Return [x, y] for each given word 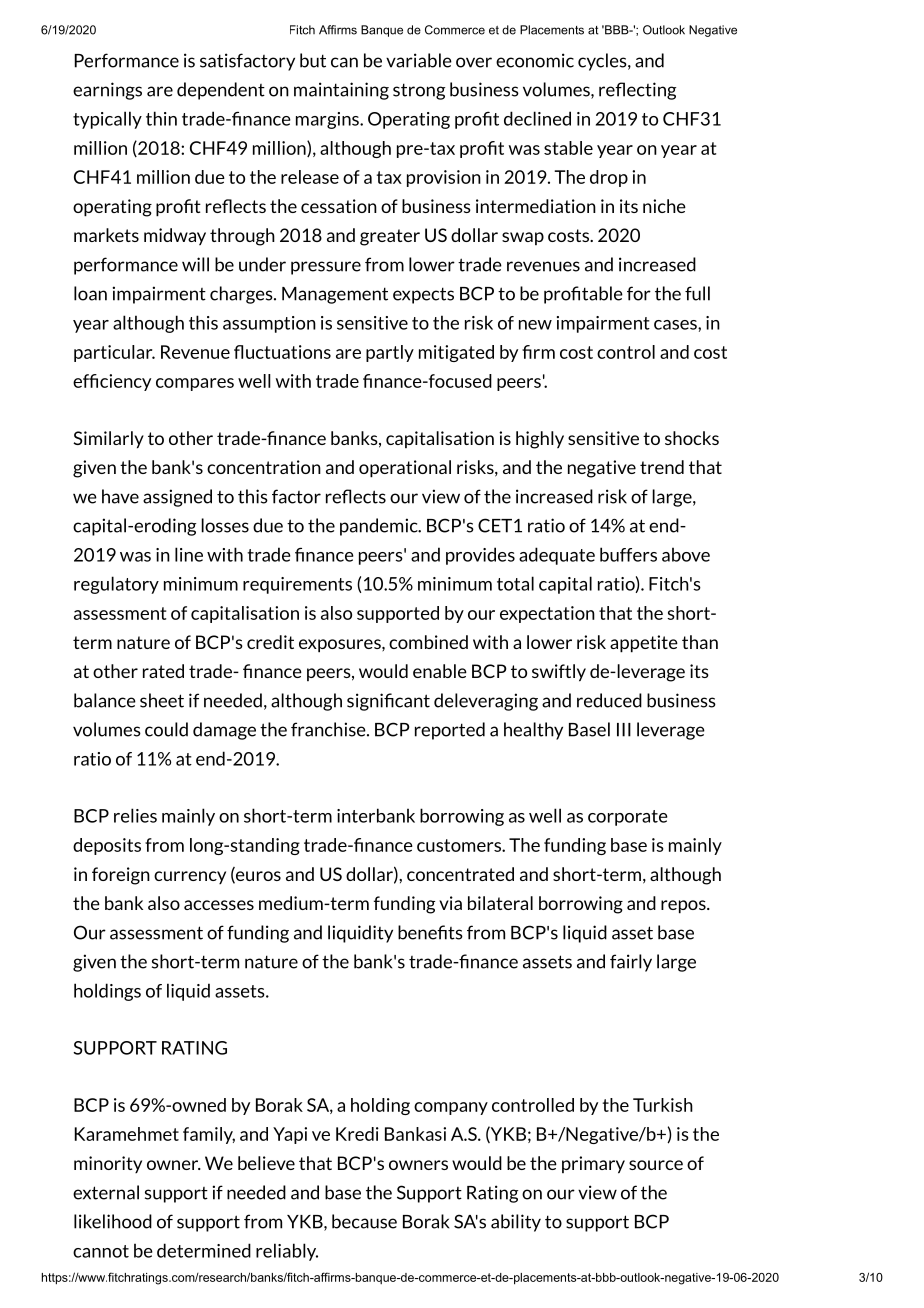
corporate [628, 818]
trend [662, 467]
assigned [177, 498]
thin [161, 118]
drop [609, 178]
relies [135, 815]
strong [419, 91]
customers [460, 845]
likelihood [113, 1221]
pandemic [380, 527]
